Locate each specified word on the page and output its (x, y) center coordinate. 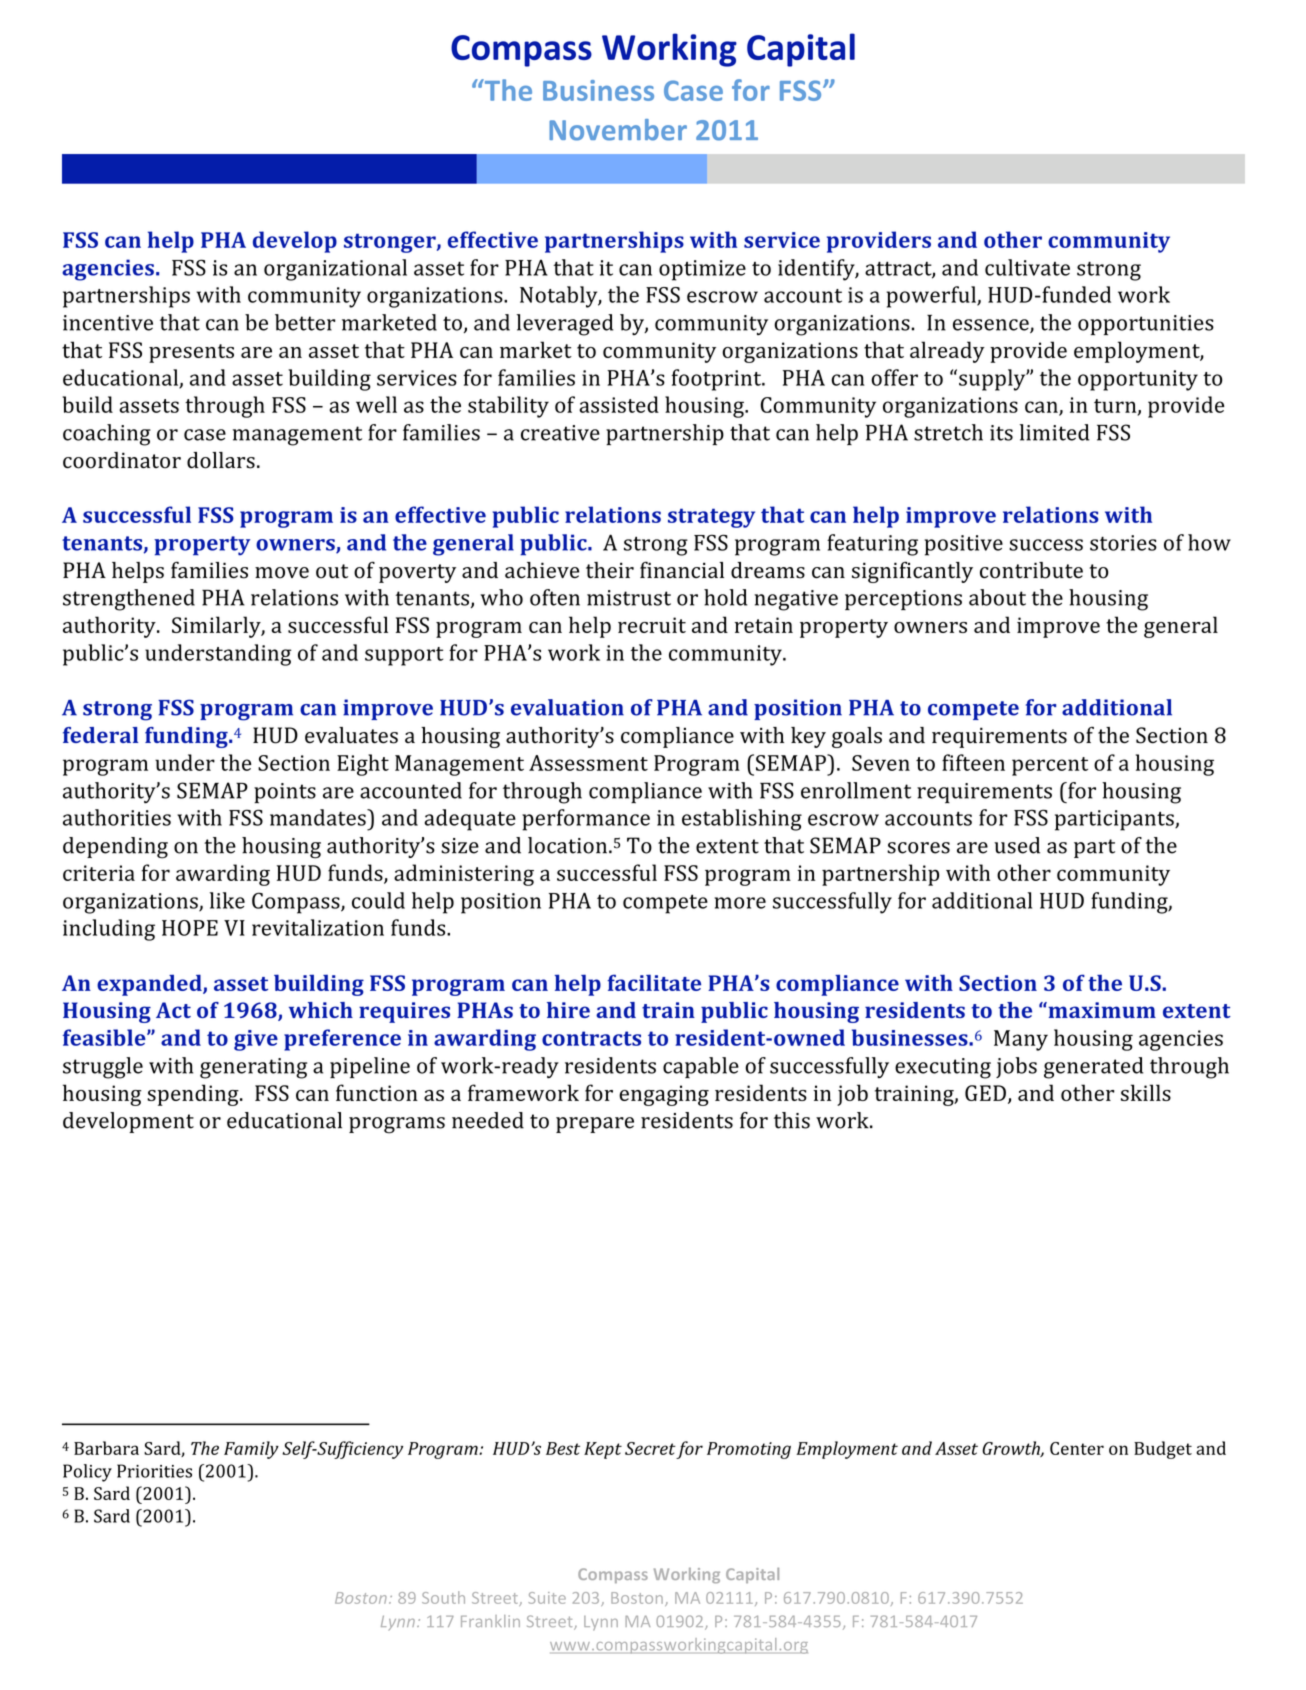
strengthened (129, 600)
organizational (335, 270)
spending (194, 1095)
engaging (664, 1095)
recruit (652, 625)
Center (1077, 1448)
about (997, 597)
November (618, 130)
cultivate (1027, 267)
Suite (547, 1598)
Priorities (154, 1471)
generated (1093, 1068)
